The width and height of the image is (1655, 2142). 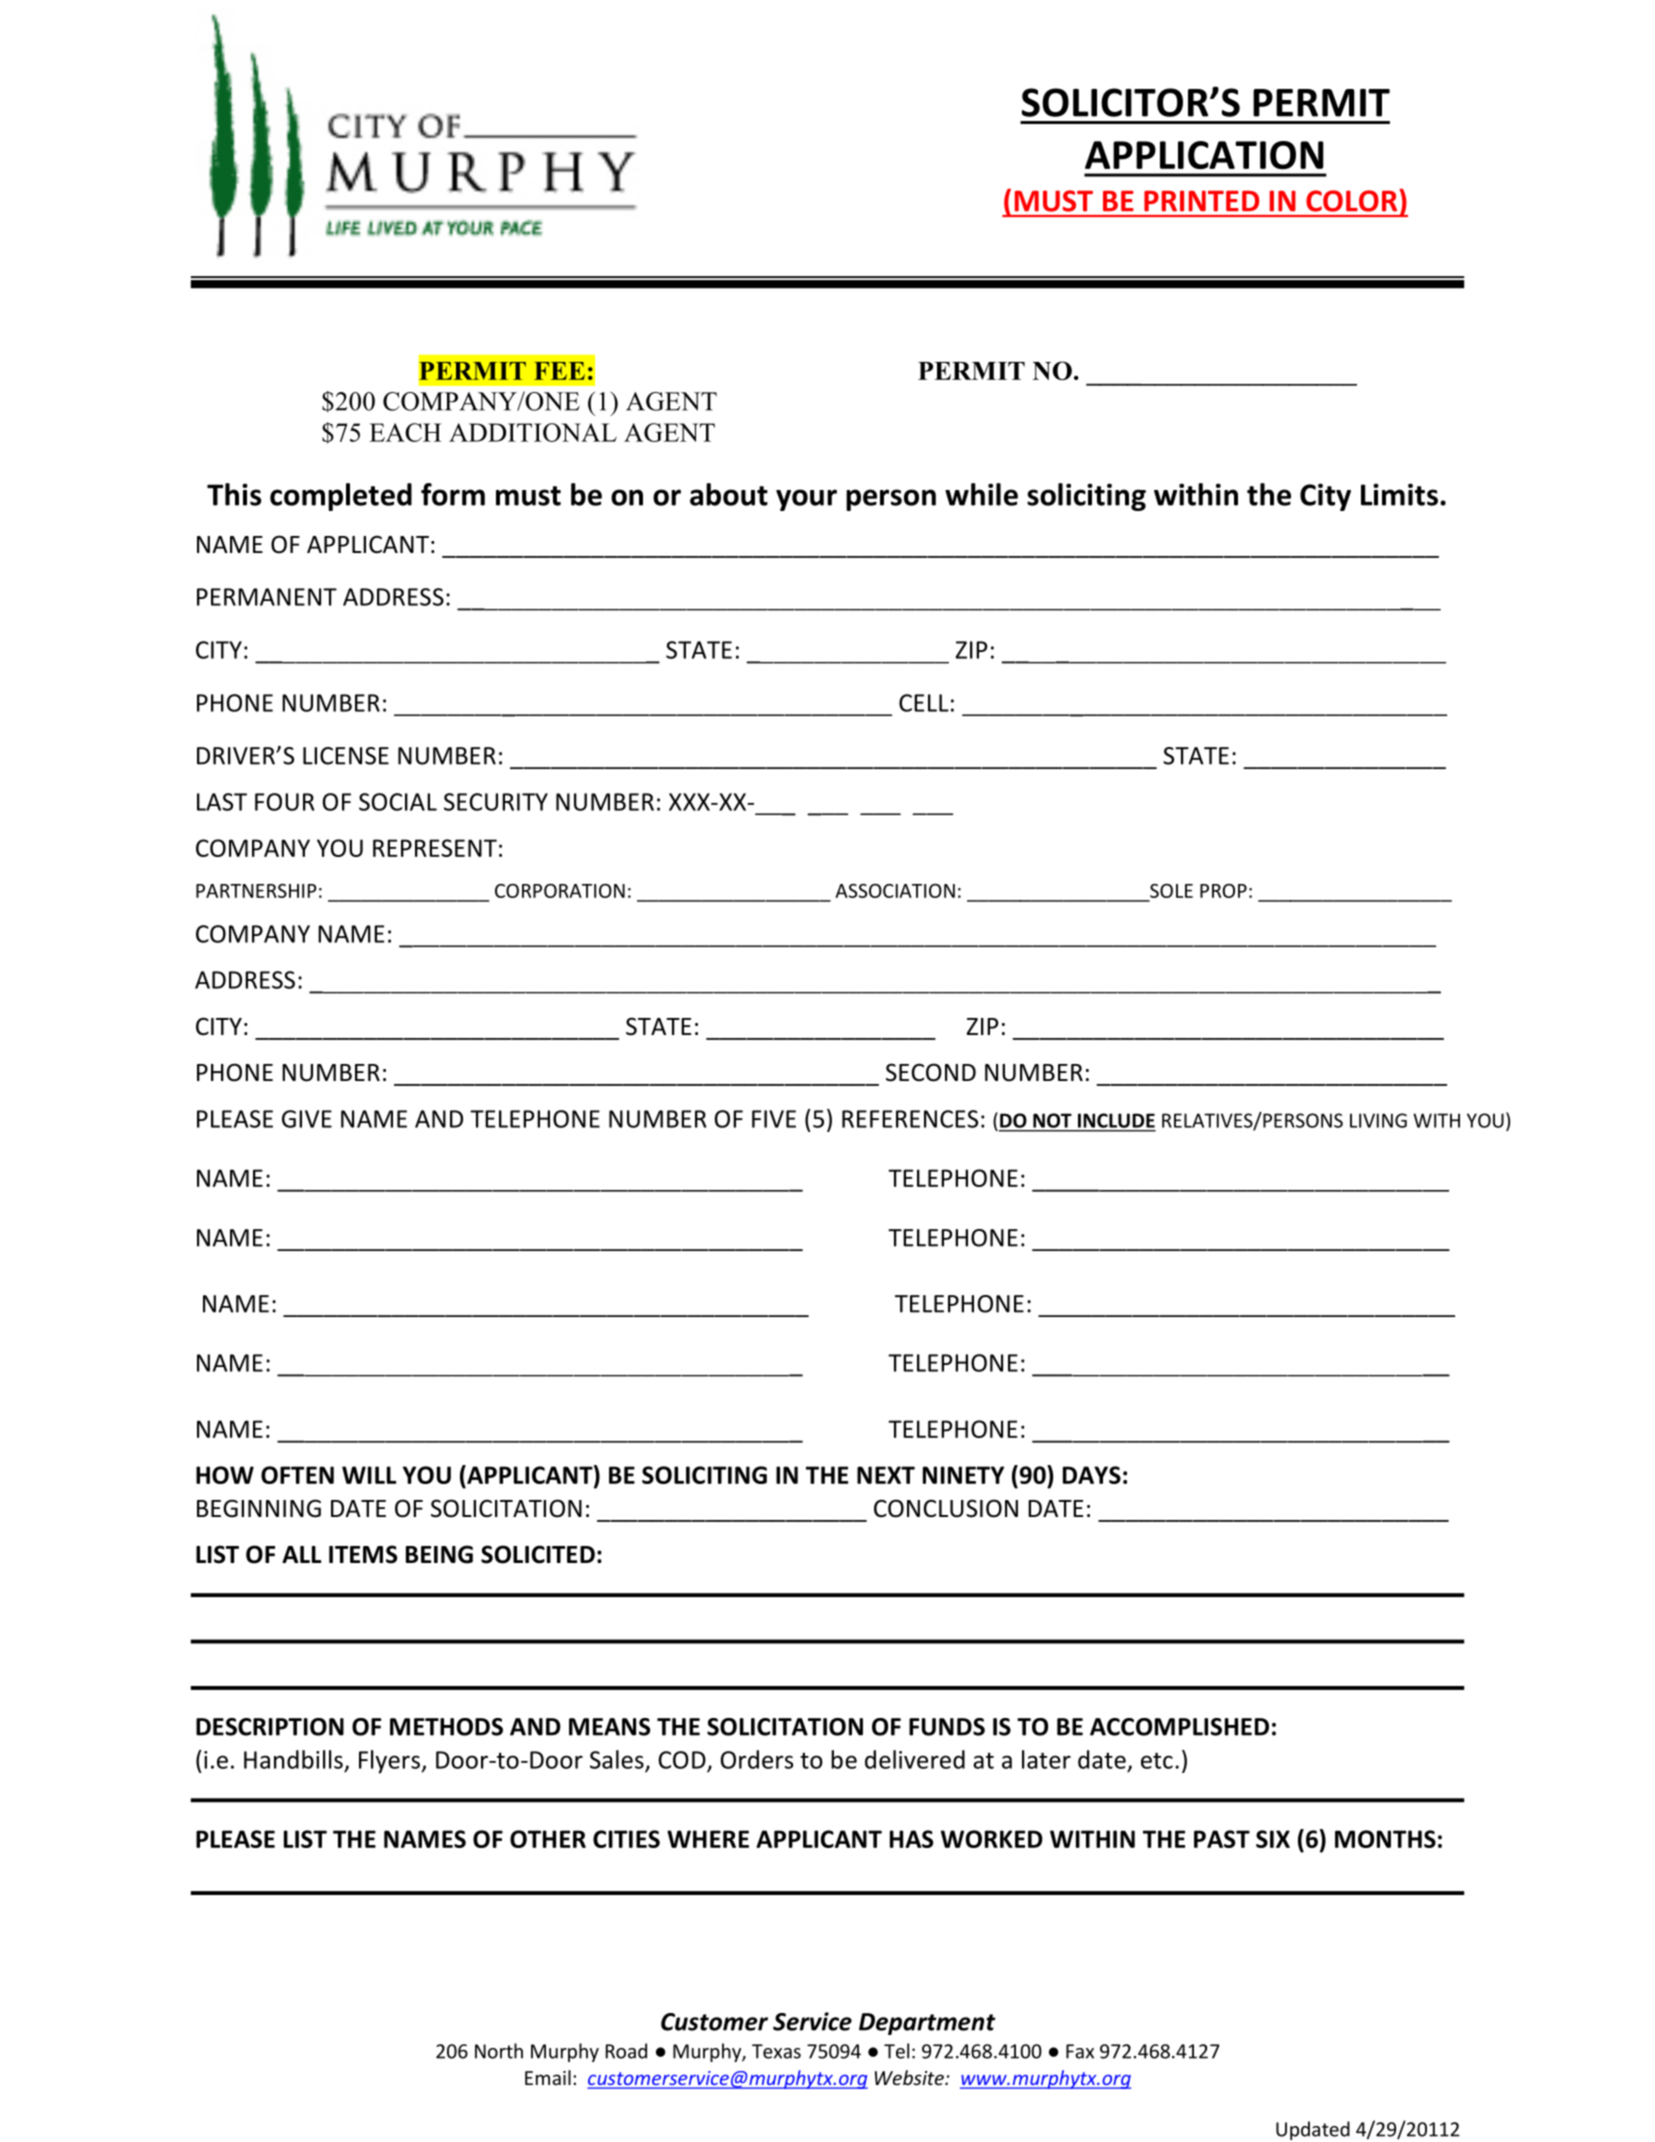 I want to click on FEE, so click(x=559, y=371).
